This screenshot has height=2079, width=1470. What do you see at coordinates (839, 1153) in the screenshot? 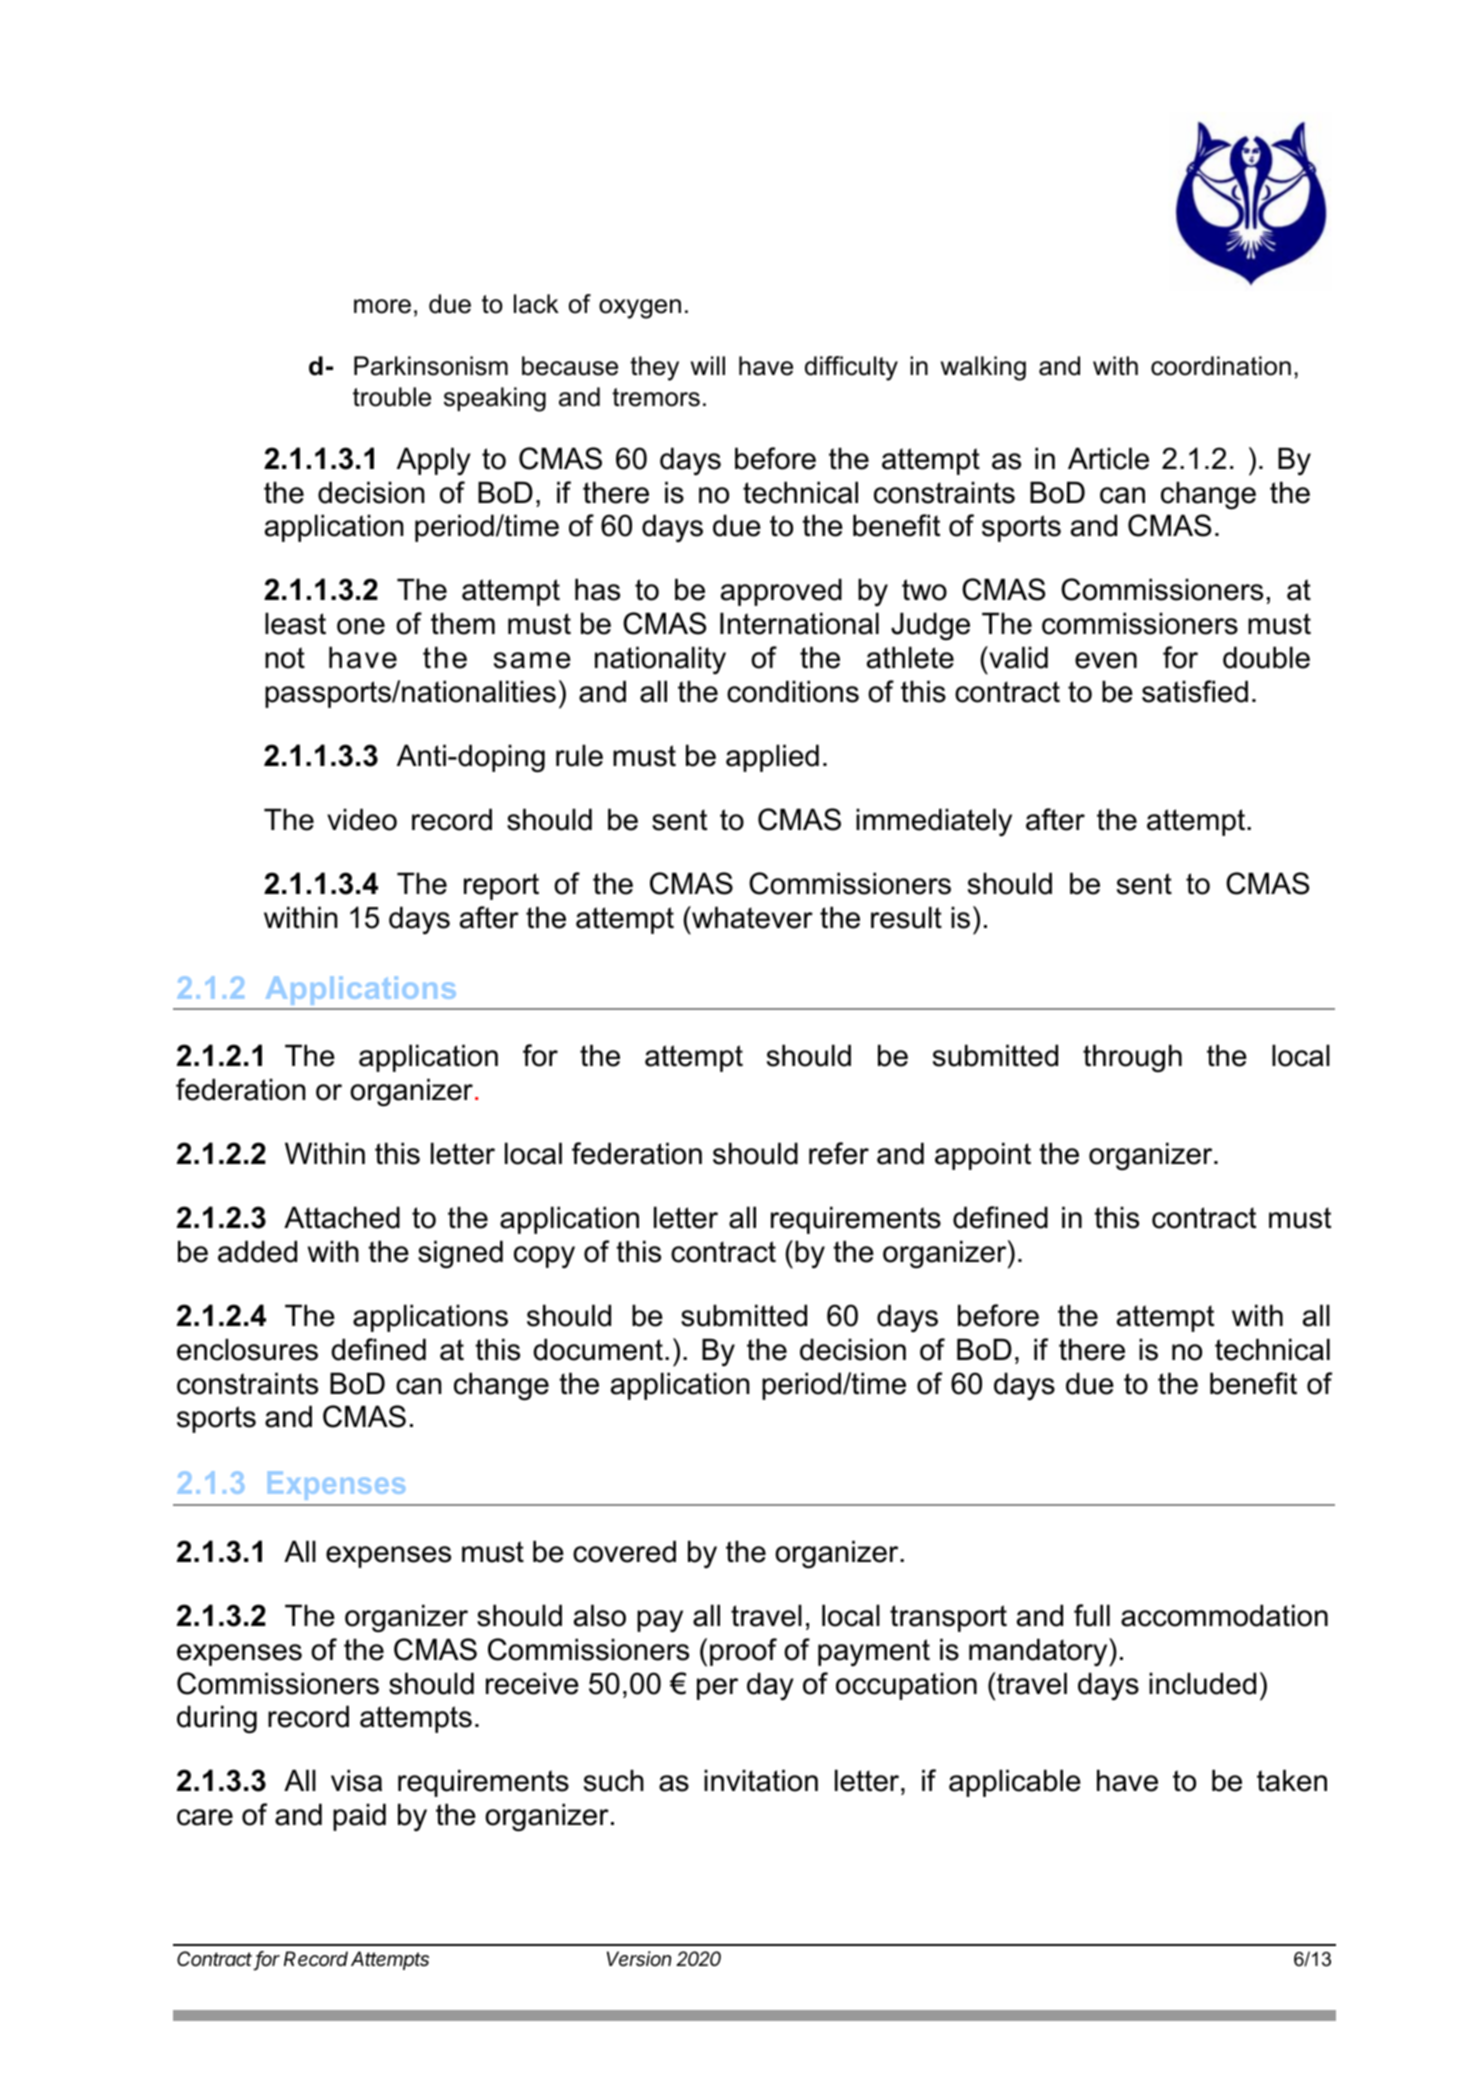
I see `refer` at bounding box center [839, 1153].
